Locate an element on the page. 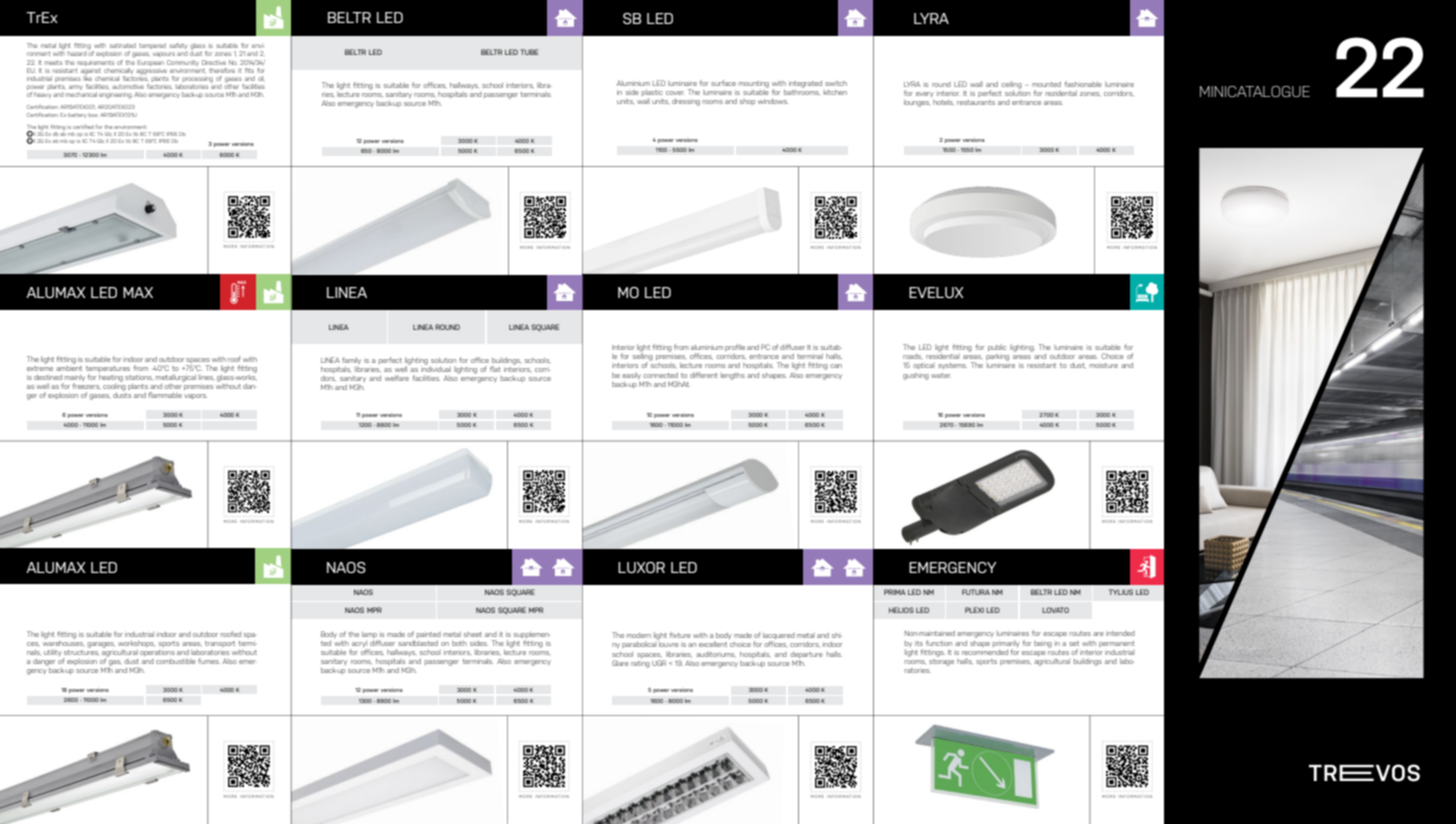 This page has width=1456, height=824. dressing is located at coordinates (686, 102).
